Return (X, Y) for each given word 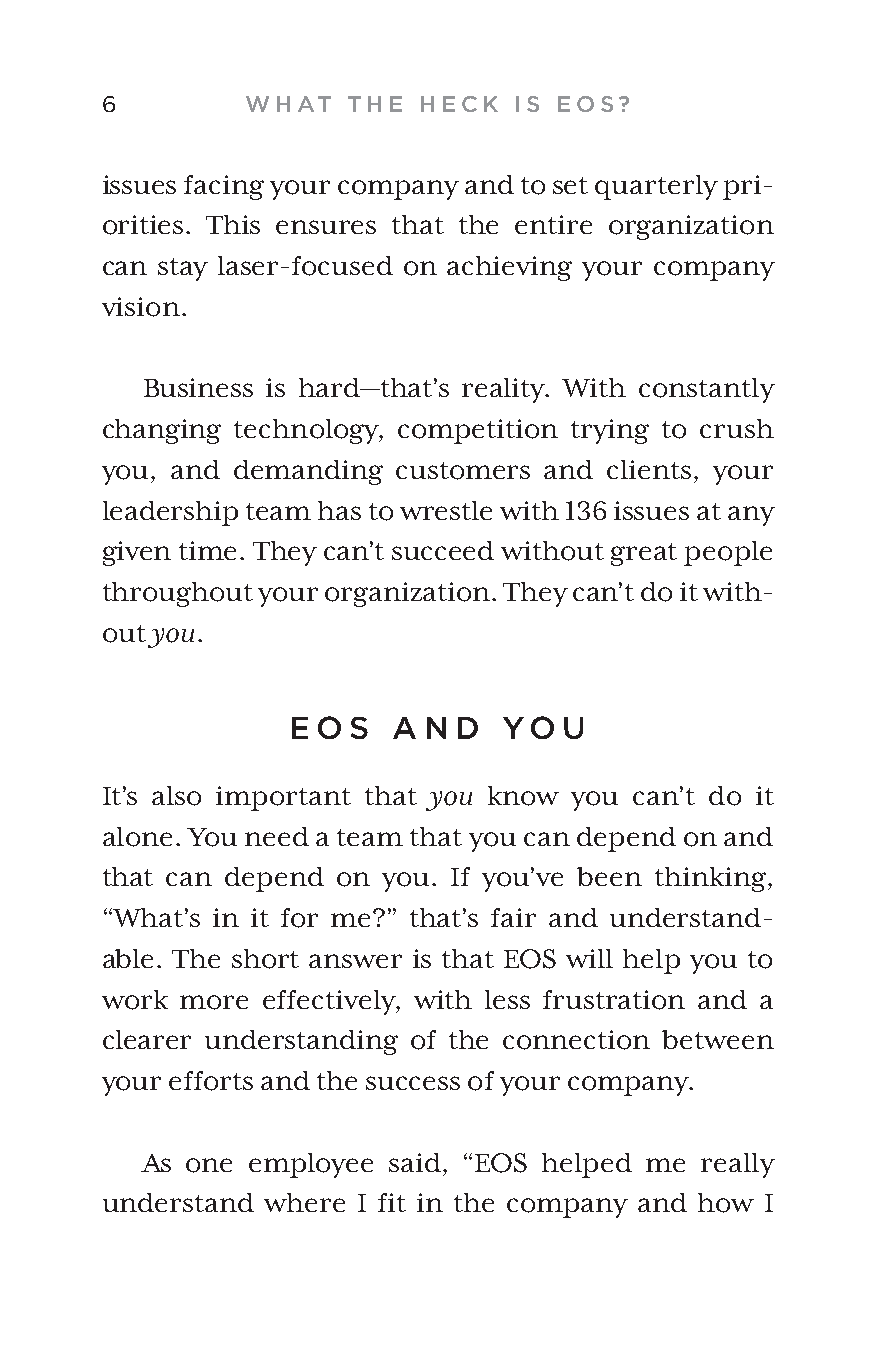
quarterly (656, 187)
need (277, 836)
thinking (712, 879)
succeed (443, 550)
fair (513, 917)
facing (224, 187)
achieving (509, 268)
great (644, 554)
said (415, 1162)
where (304, 1202)
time (207, 550)
